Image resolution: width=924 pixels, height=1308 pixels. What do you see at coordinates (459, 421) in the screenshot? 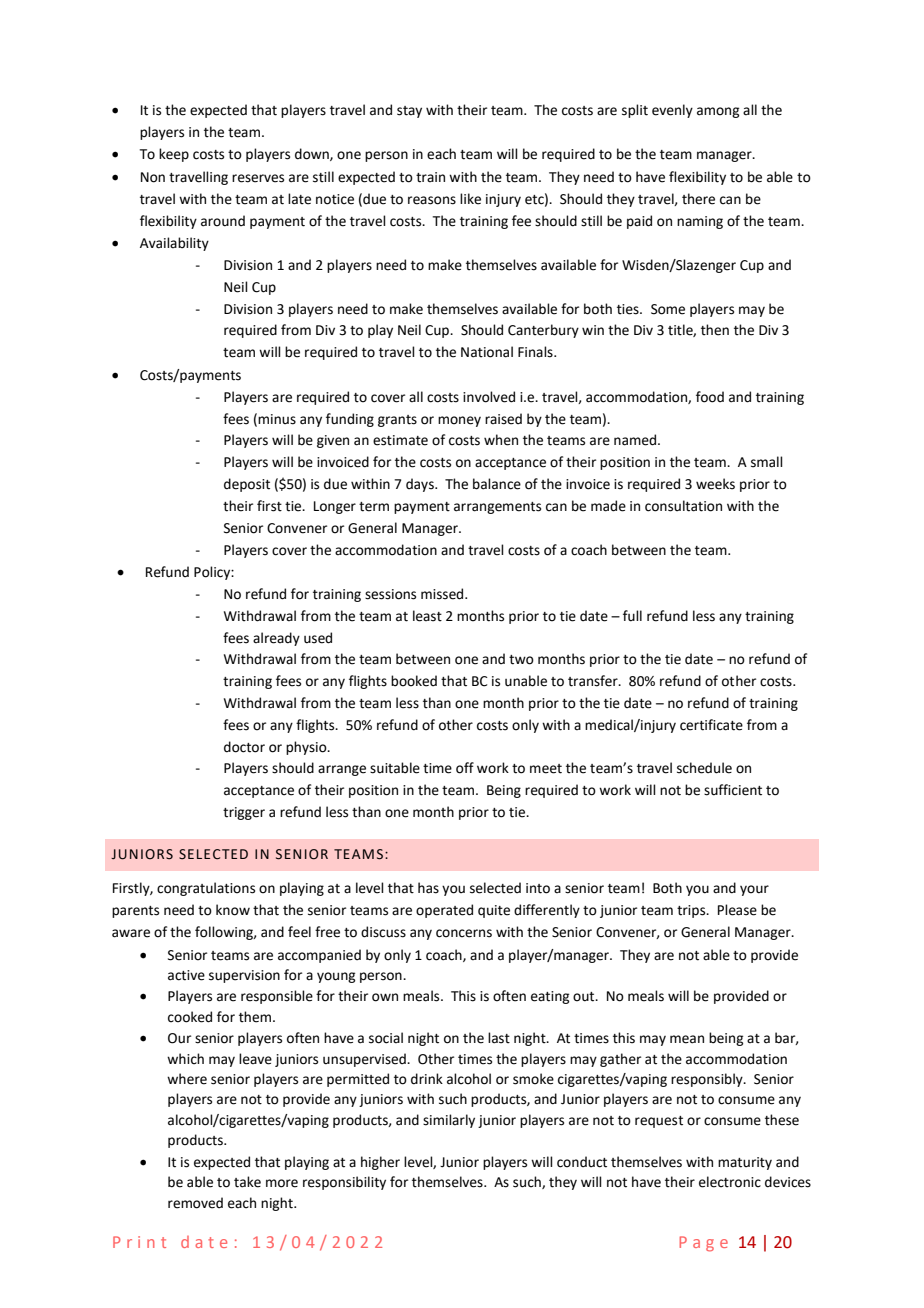
I see `money` at bounding box center [459, 421].
